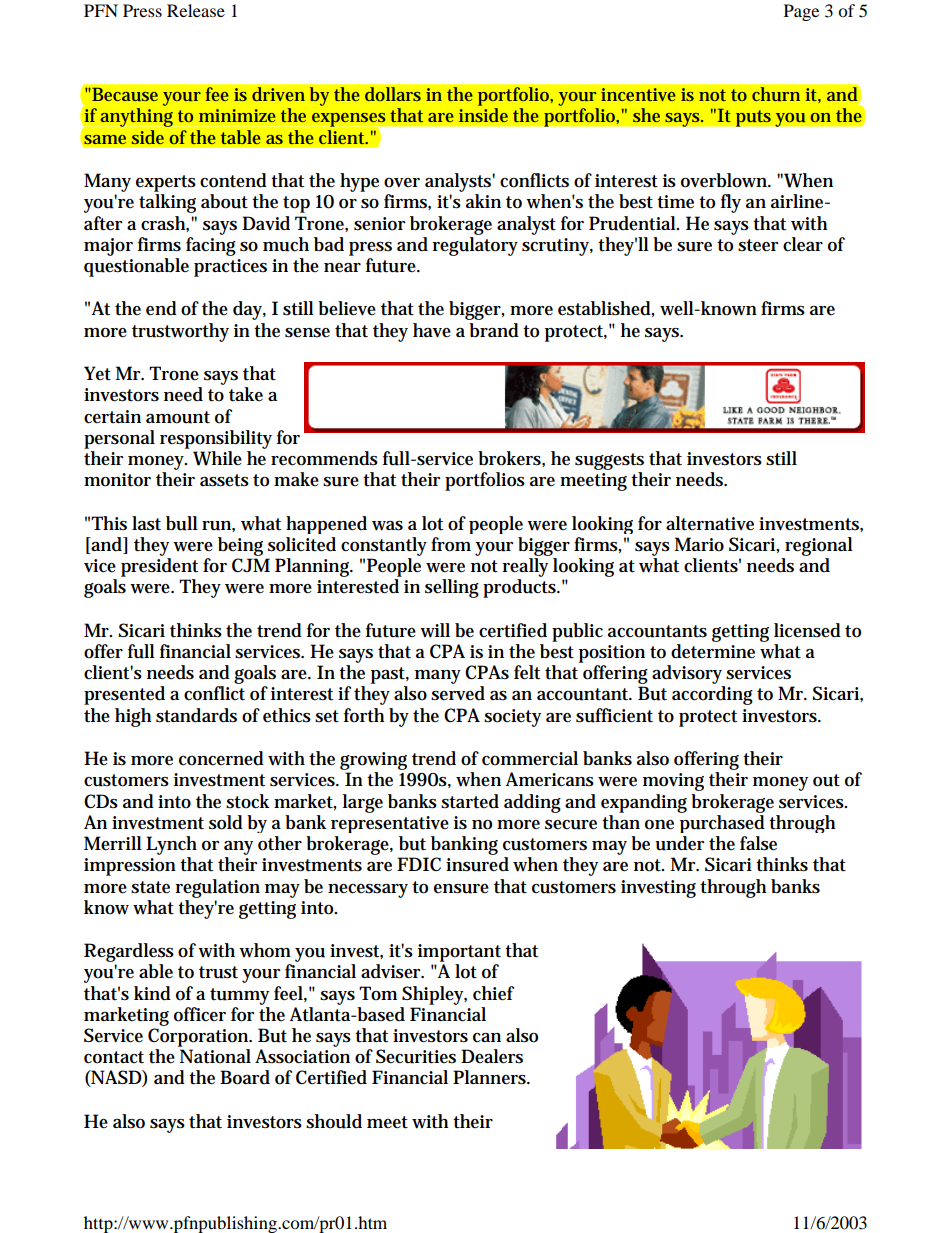 The image size is (952, 1233). I want to click on Planners, so click(489, 1077).
